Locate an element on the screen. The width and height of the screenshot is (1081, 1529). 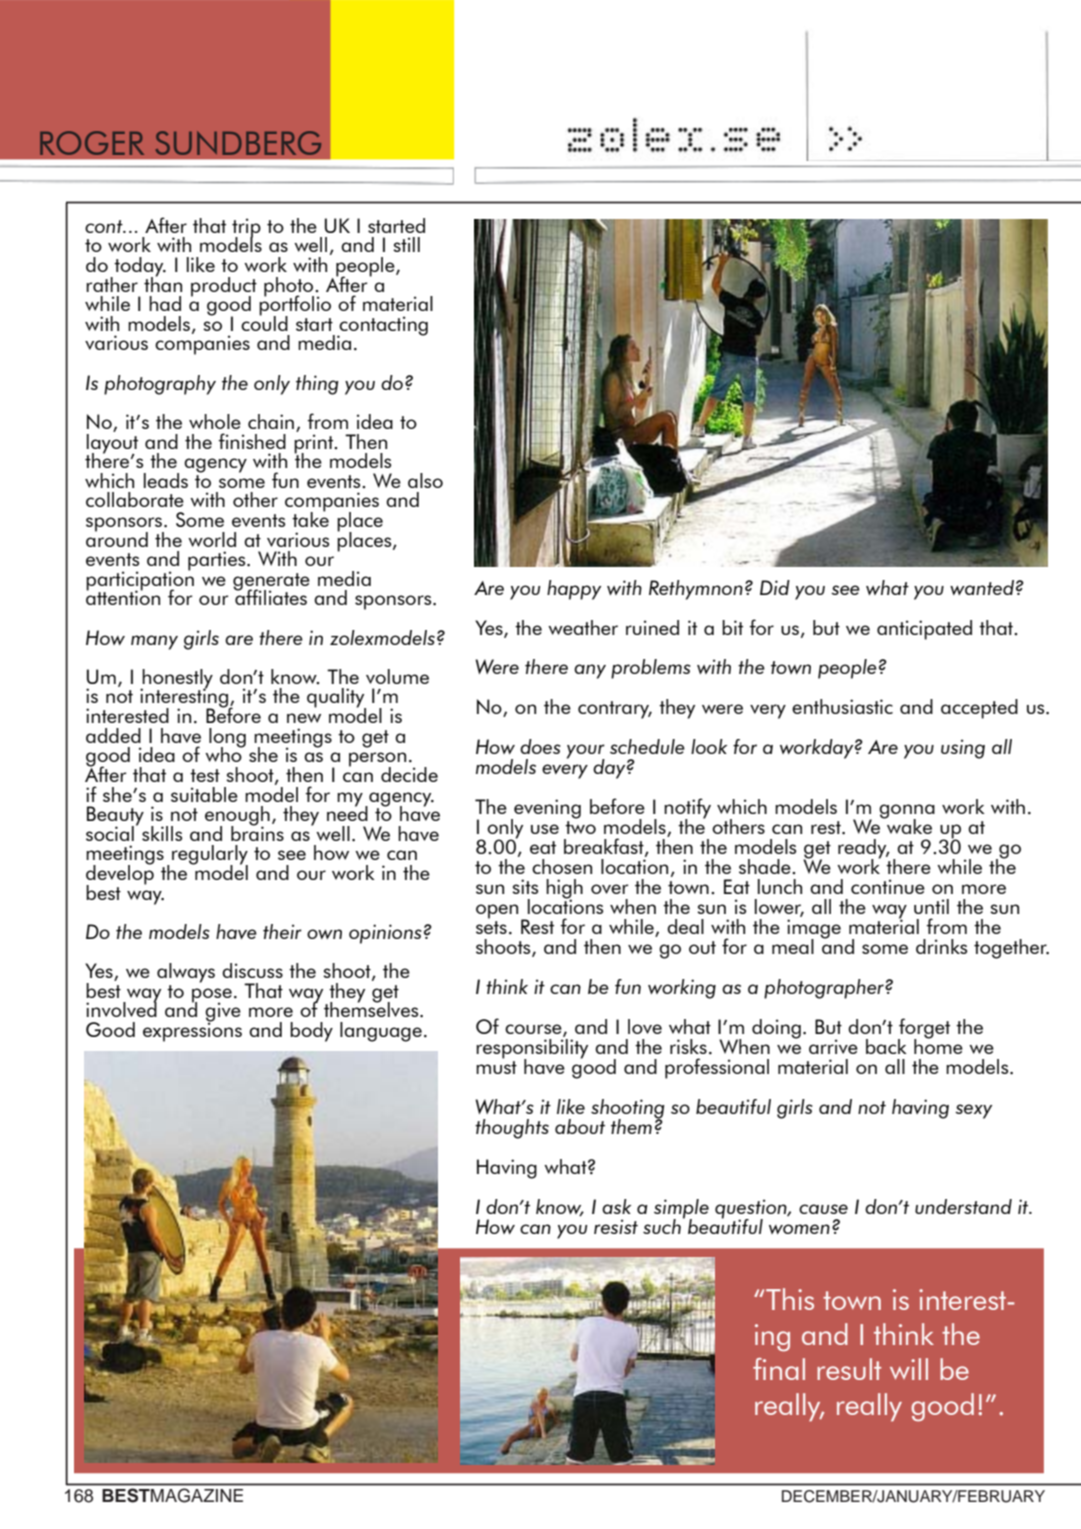
thoughts is located at coordinates (512, 1129).
